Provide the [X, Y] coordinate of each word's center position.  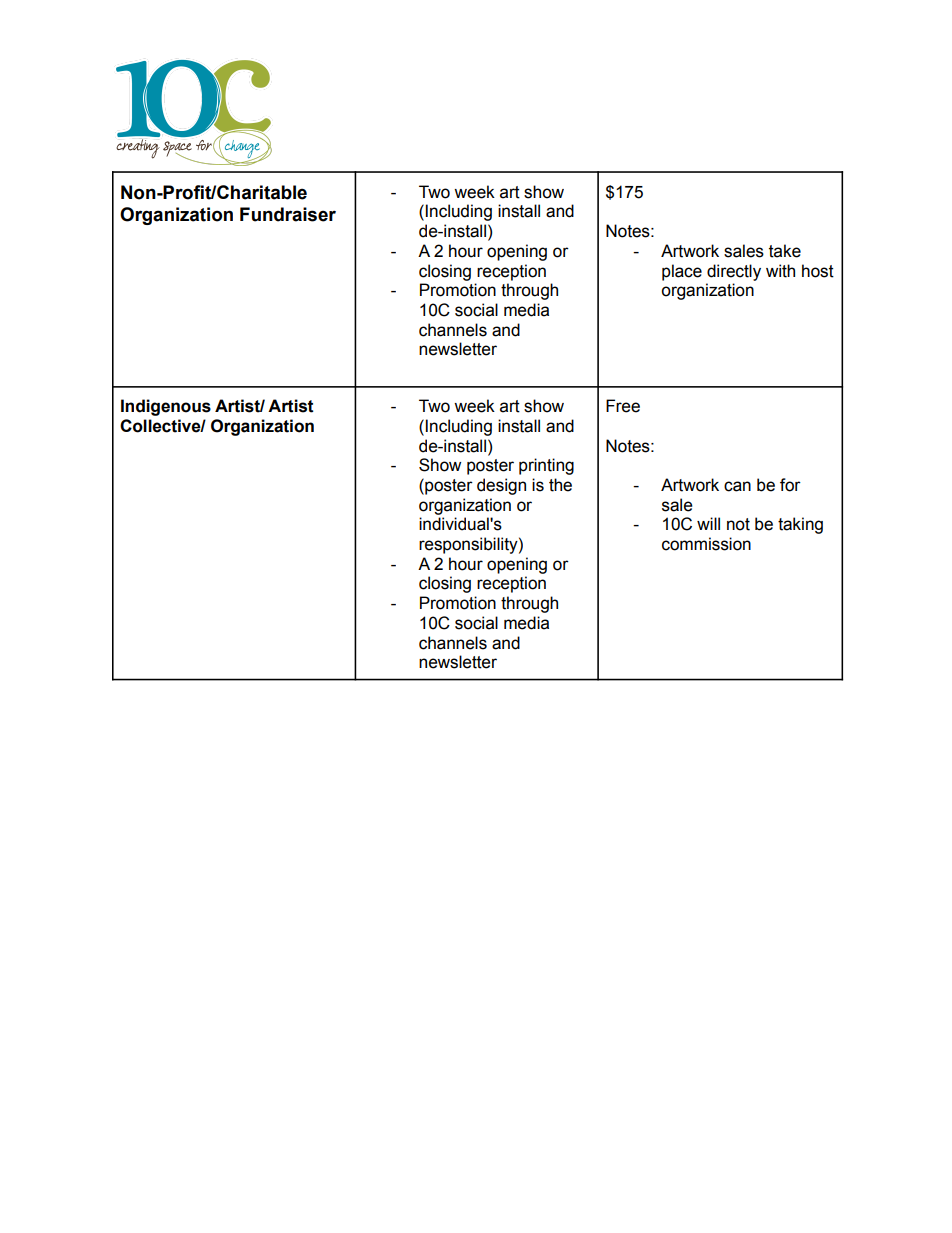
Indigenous [166, 407]
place [682, 272]
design [501, 486]
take [785, 251]
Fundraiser [288, 214]
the [560, 485]
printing [546, 466]
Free [623, 406]
